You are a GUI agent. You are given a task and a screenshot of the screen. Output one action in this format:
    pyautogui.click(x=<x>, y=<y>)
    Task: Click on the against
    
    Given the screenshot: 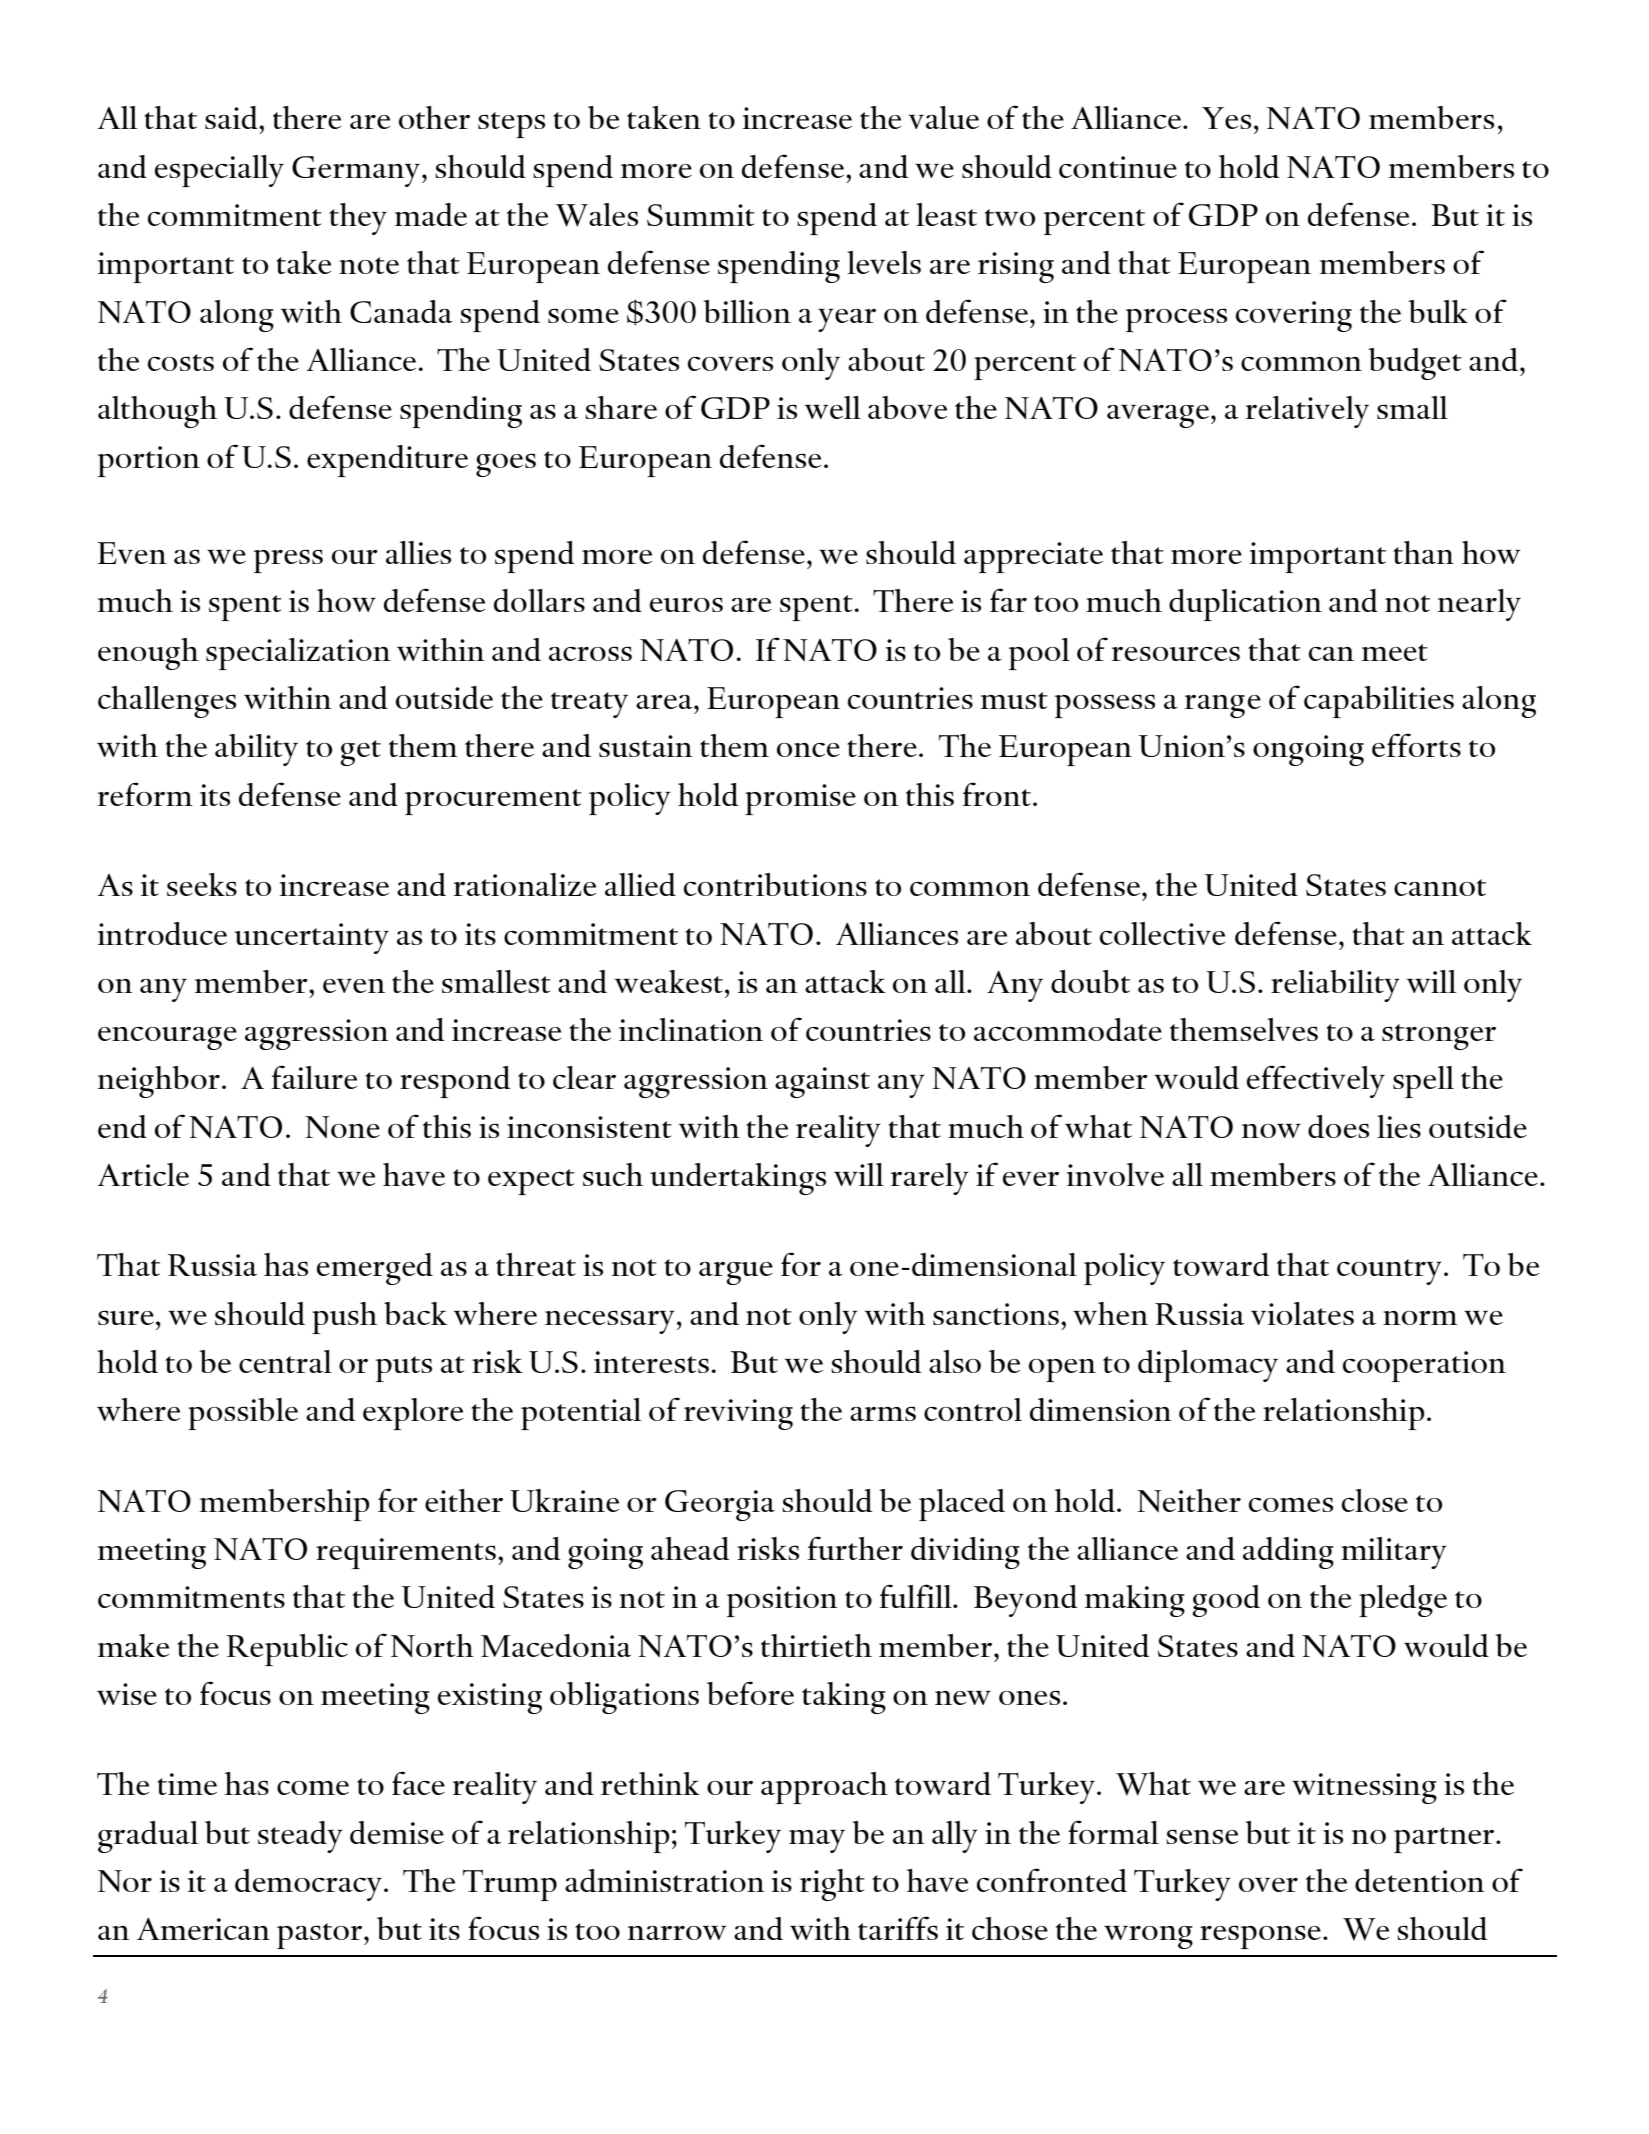 What is the action you would take?
    pyautogui.click(x=822, y=1082)
